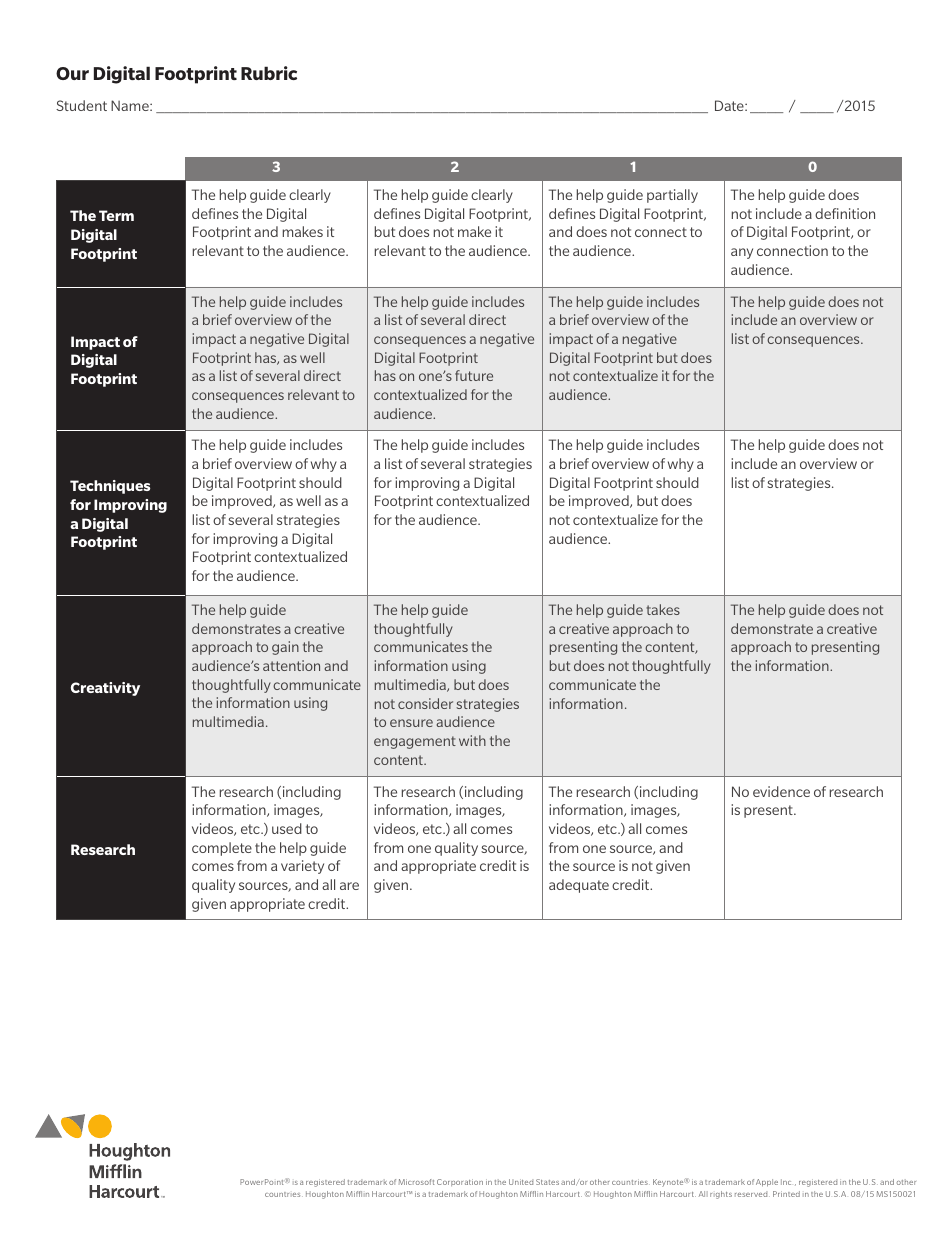 The width and height of the page is (952, 1233). I want to click on takes, so click(663, 609).
